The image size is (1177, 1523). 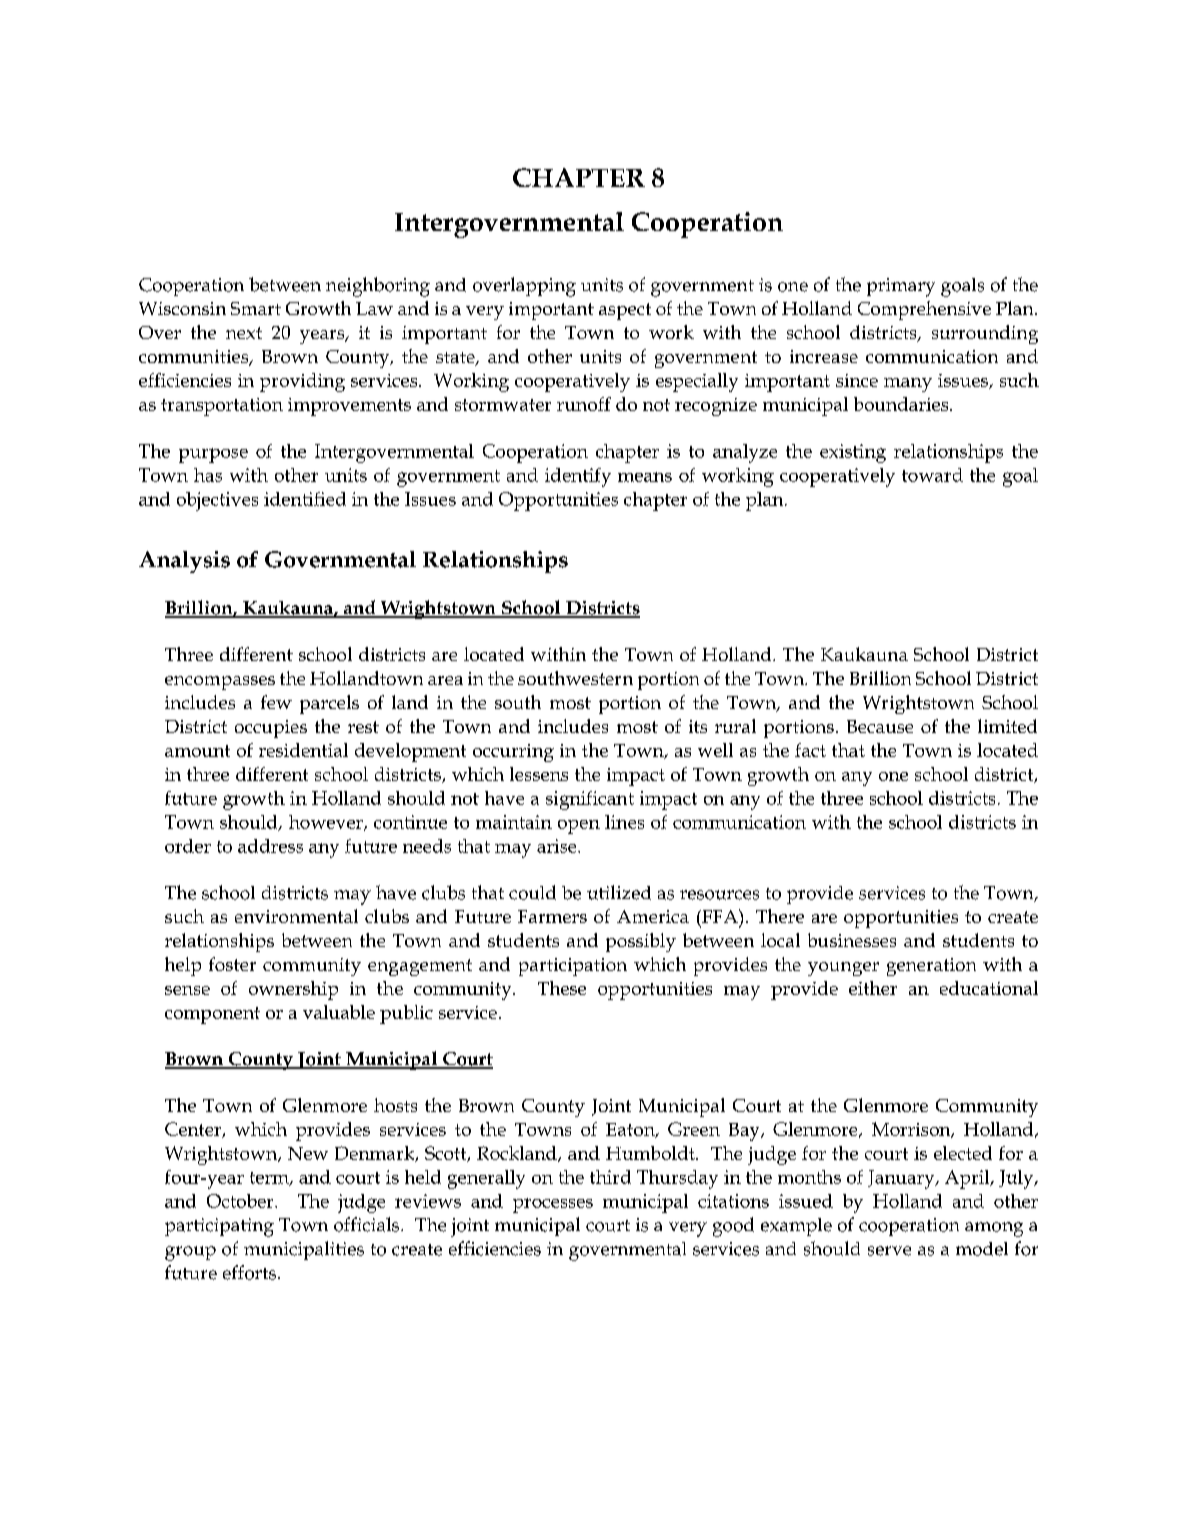 I want to click on aspect, so click(x=625, y=311).
